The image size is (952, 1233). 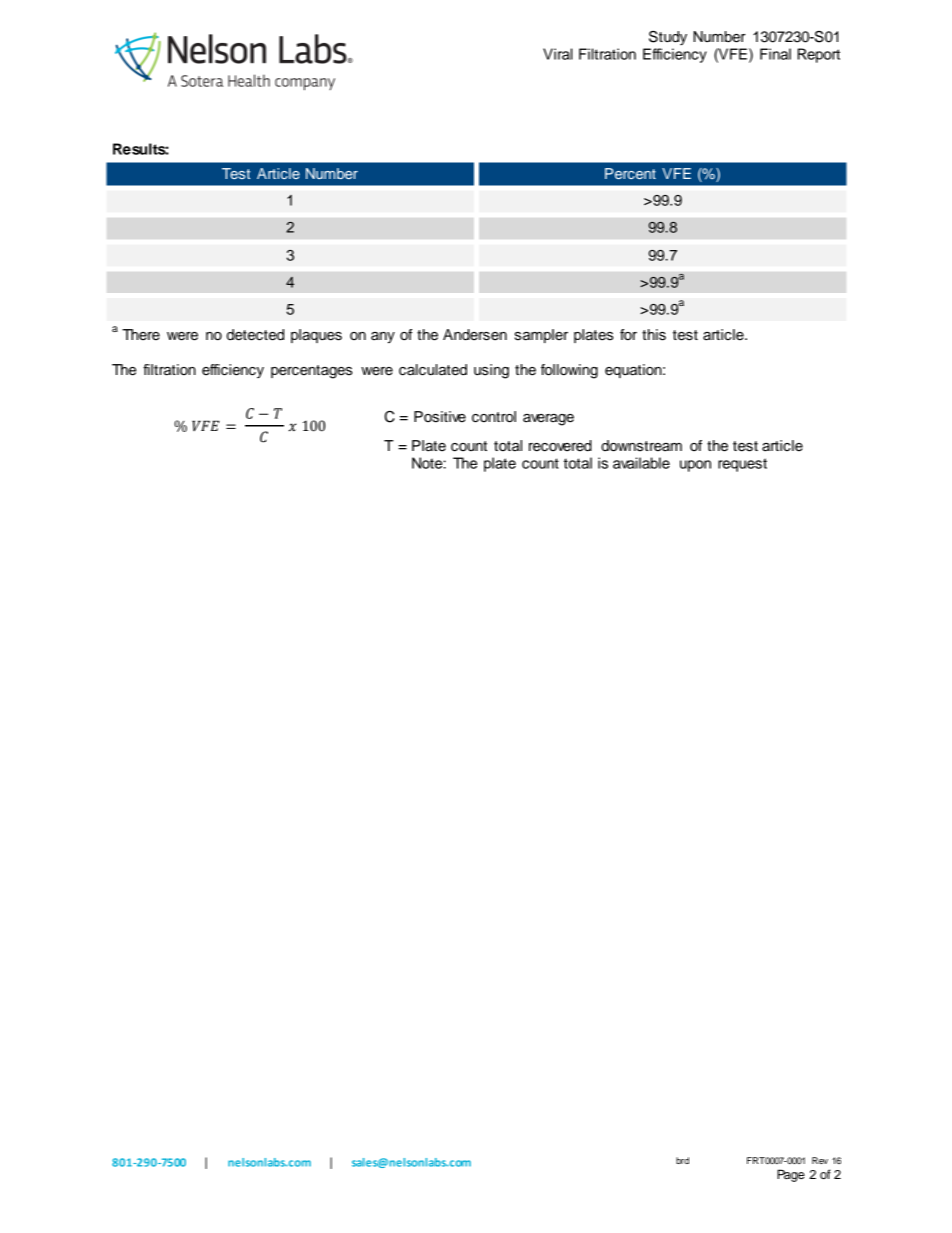 I want to click on recovered, so click(x=560, y=446).
